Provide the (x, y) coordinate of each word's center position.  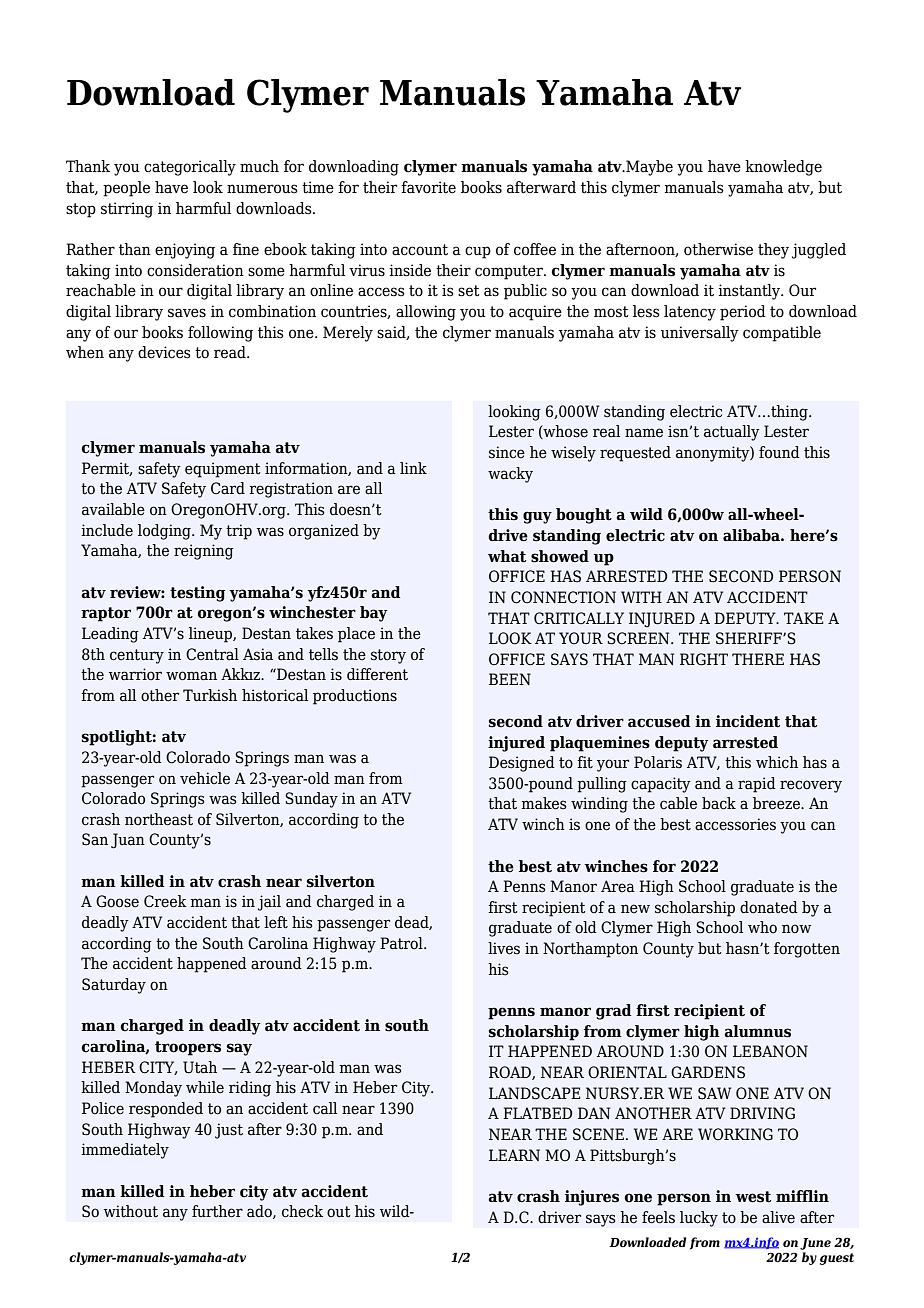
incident (748, 721)
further (217, 1211)
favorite (428, 187)
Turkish (210, 695)
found (779, 452)
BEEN (510, 679)
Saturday (114, 986)
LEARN (514, 1155)
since (507, 452)
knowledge (783, 168)
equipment (223, 470)
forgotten (807, 950)
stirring (127, 210)
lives (504, 948)
